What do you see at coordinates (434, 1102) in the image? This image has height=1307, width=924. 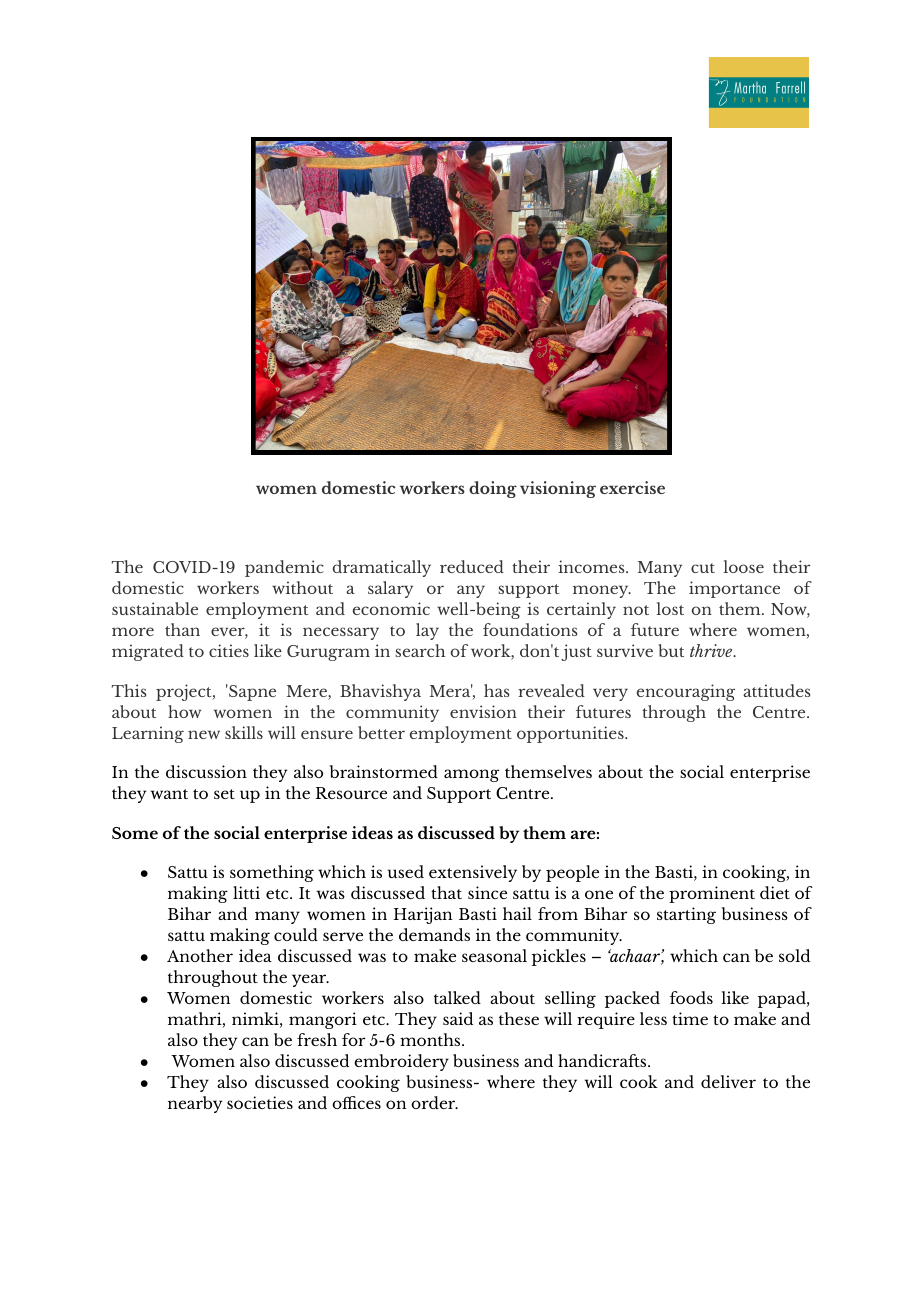 I see `order` at bounding box center [434, 1102].
